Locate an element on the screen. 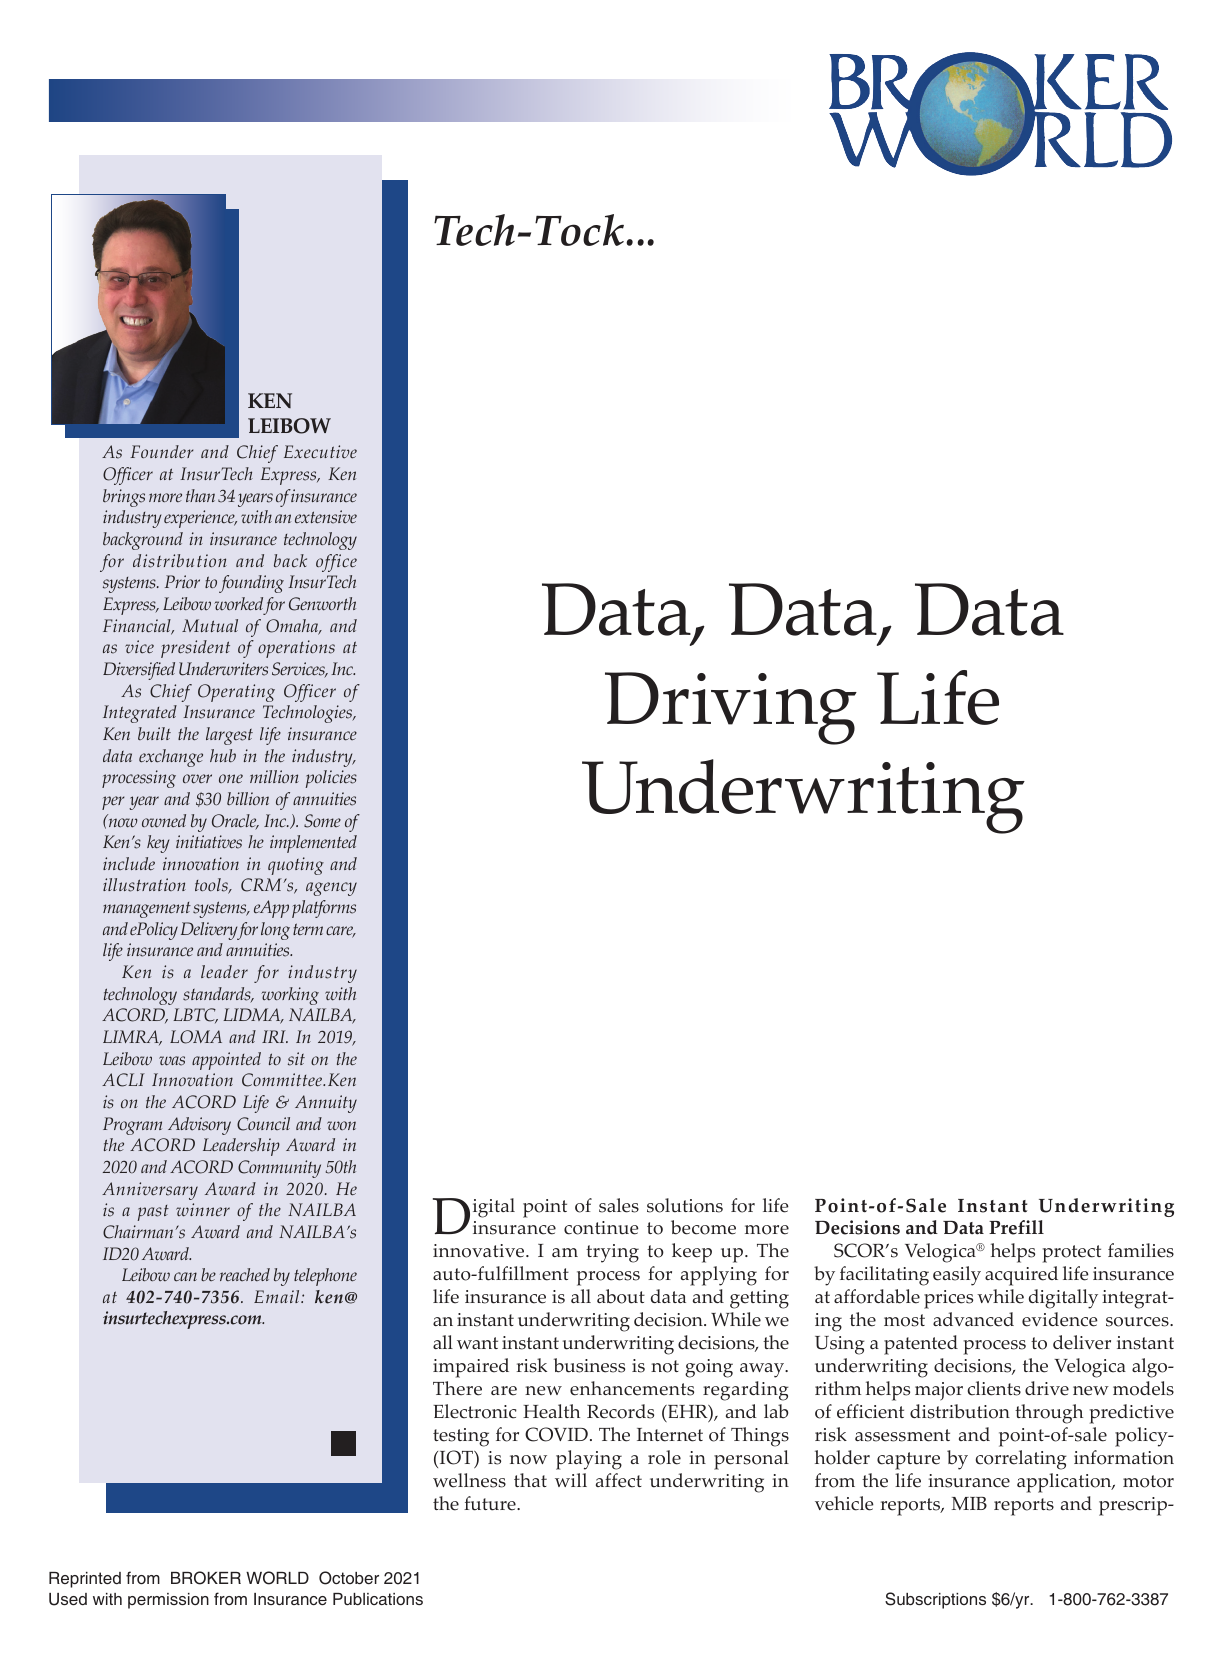  affect is located at coordinates (619, 1480).
